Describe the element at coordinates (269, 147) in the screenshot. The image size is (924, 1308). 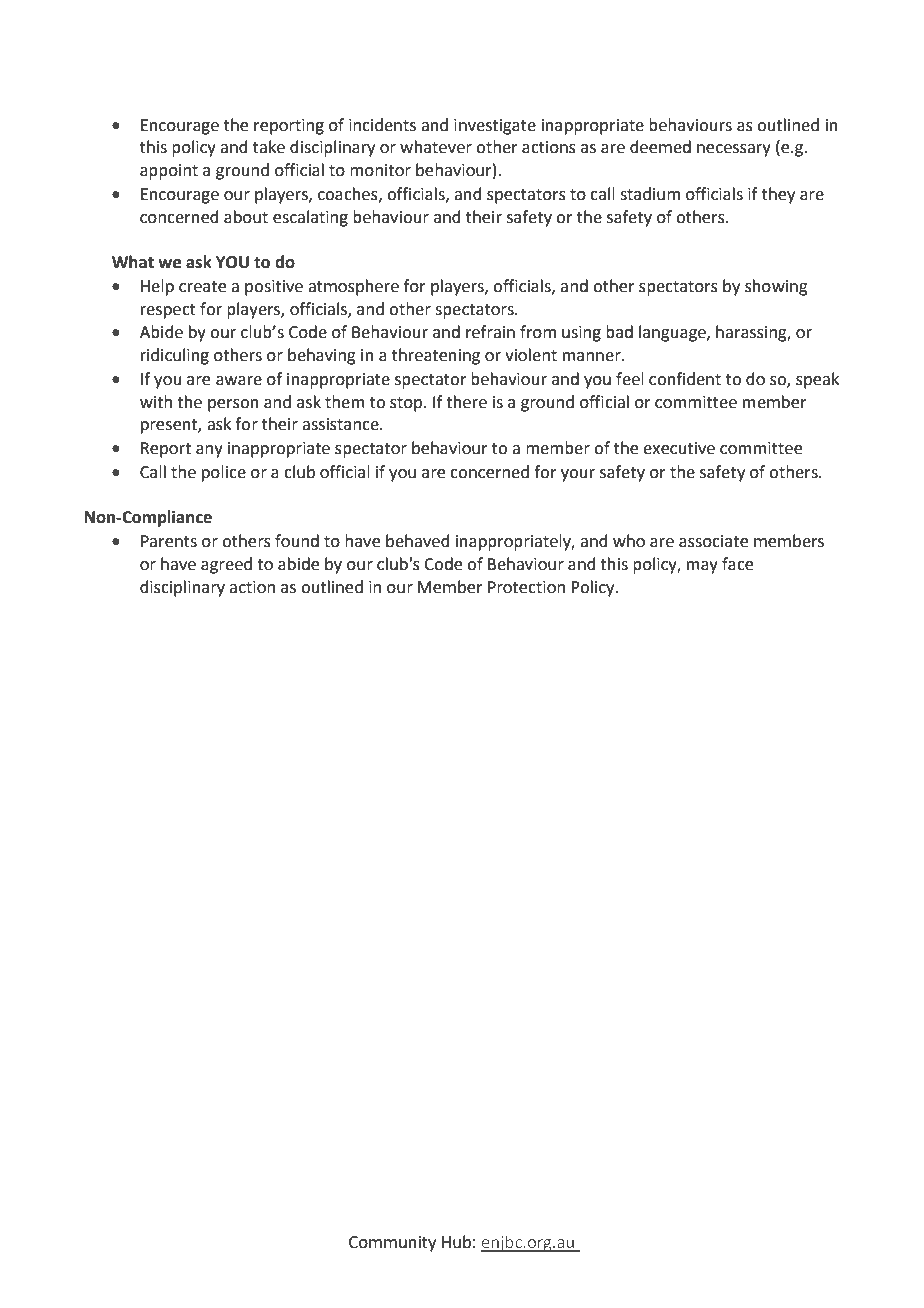
I see `take` at that location.
